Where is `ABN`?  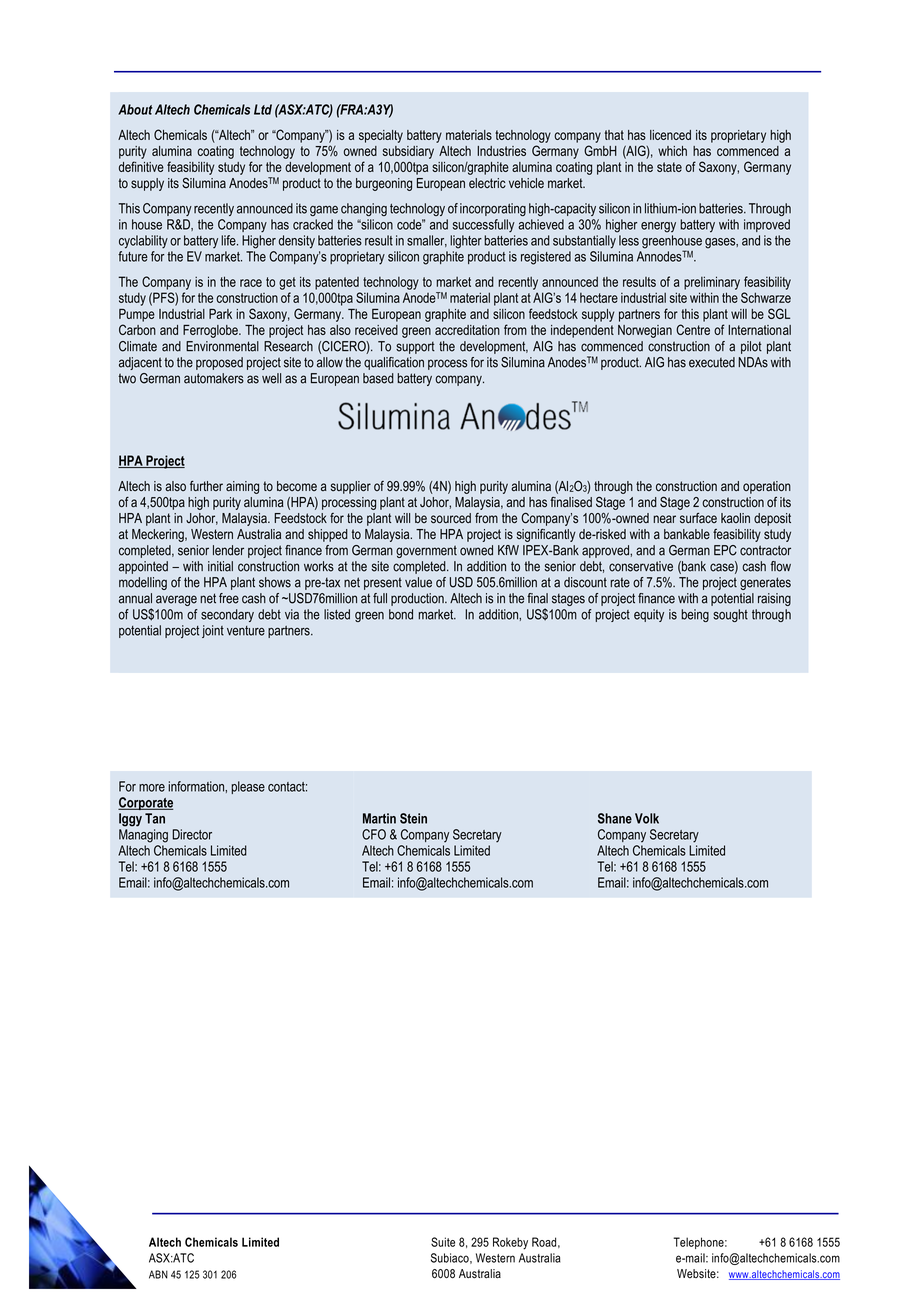
ABN is located at coordinates (158, 1274).
